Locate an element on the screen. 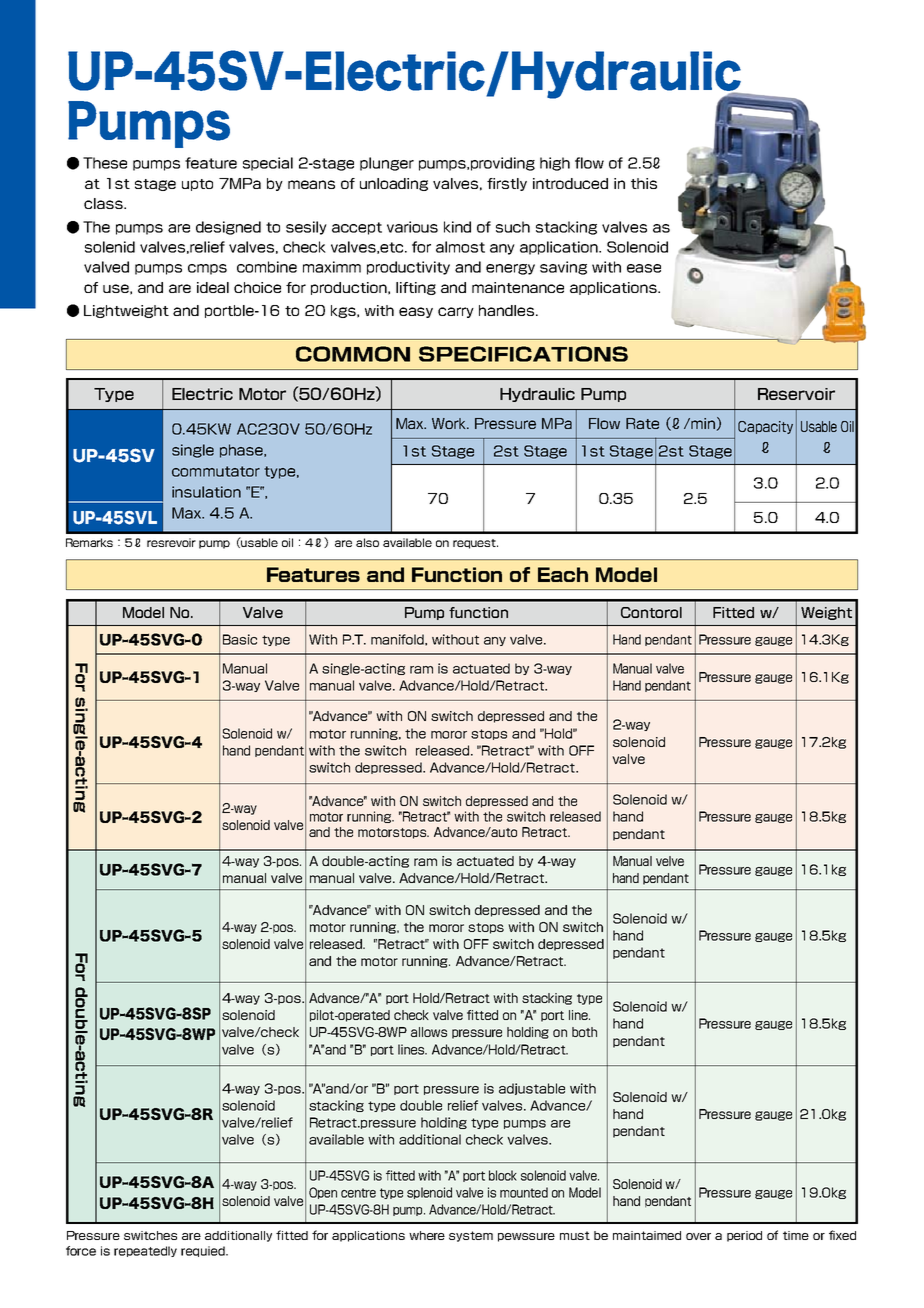 This screenshot has height=1308, width=924. request is located at coordinates (475, 544).
